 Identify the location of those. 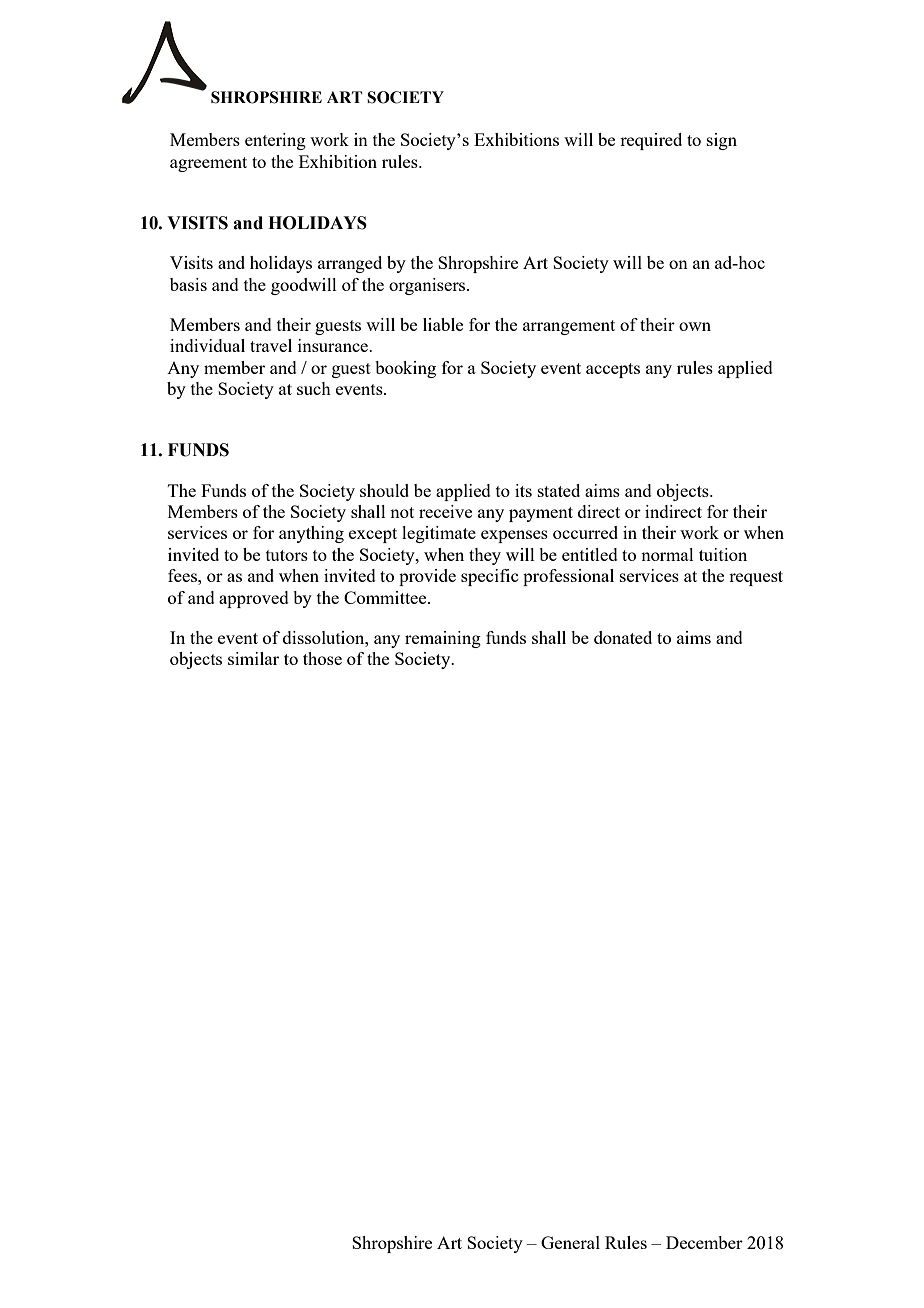
(322, 658).
